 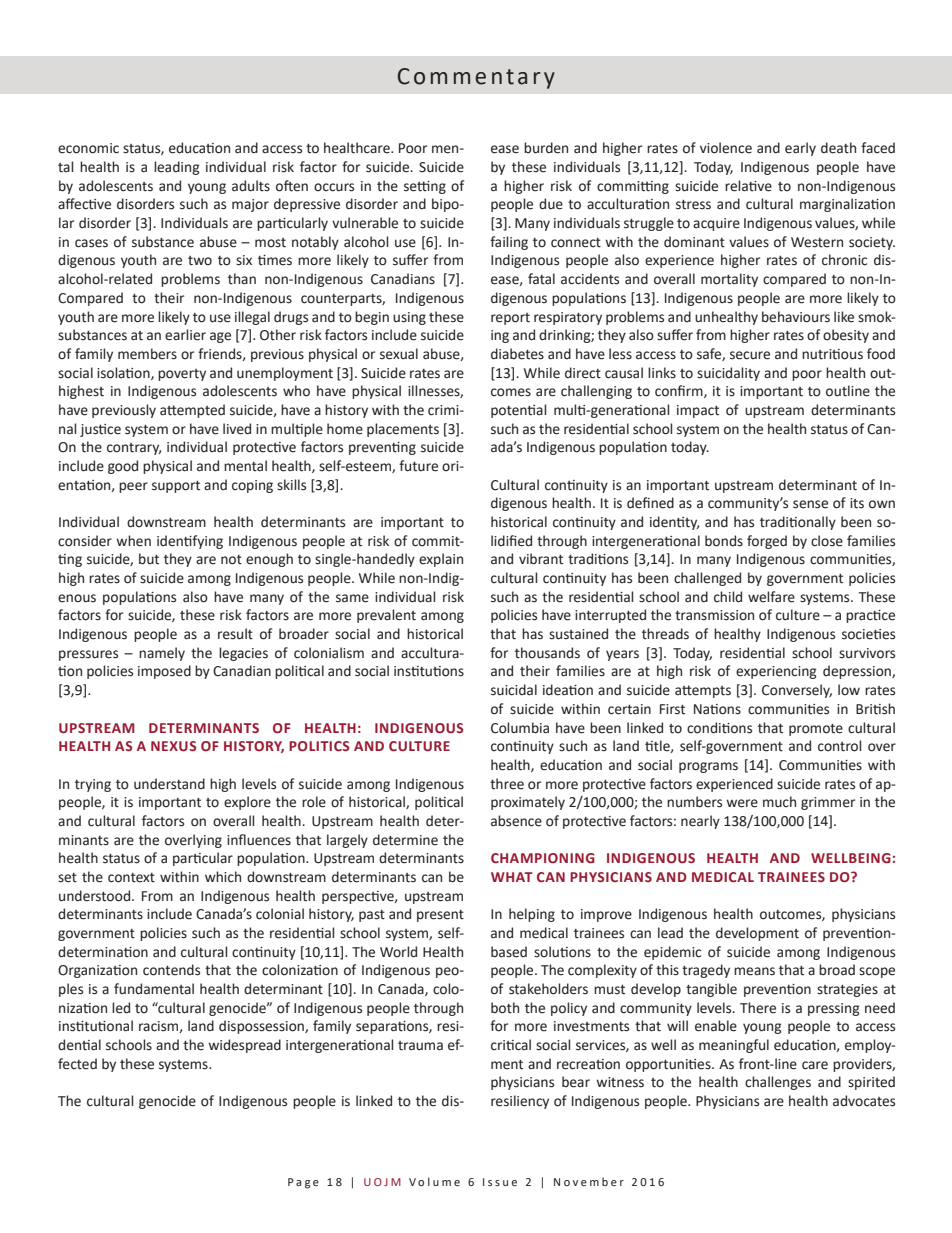 I want to click on Page, so click(x=303, y=1183).
